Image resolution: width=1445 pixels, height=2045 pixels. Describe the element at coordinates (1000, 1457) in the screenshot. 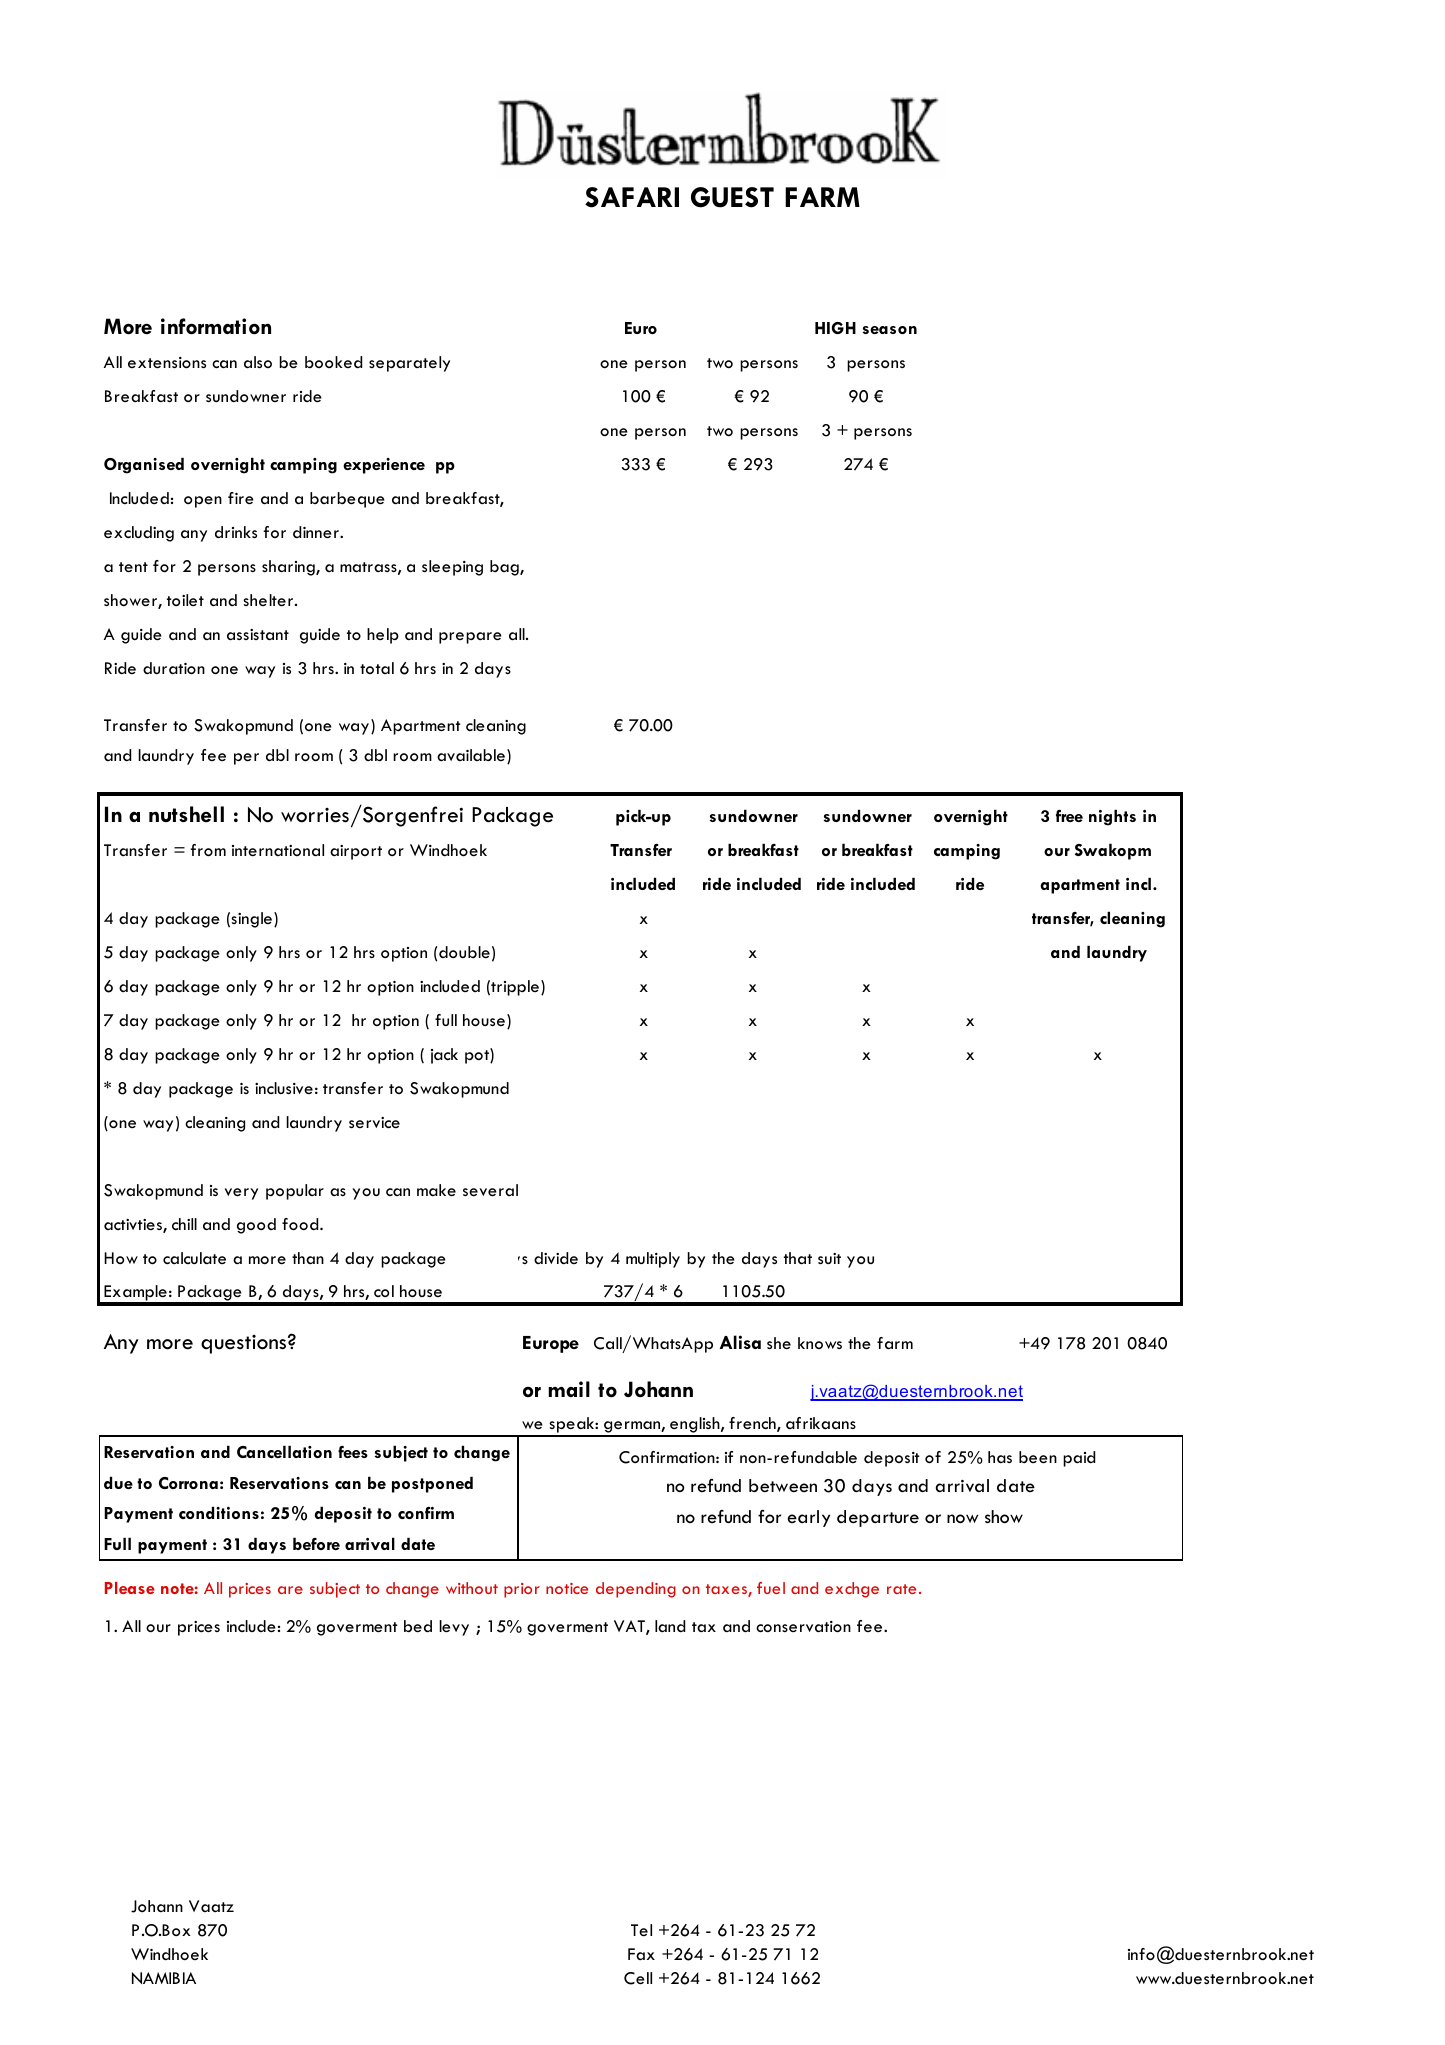

I see `has` at that location.
